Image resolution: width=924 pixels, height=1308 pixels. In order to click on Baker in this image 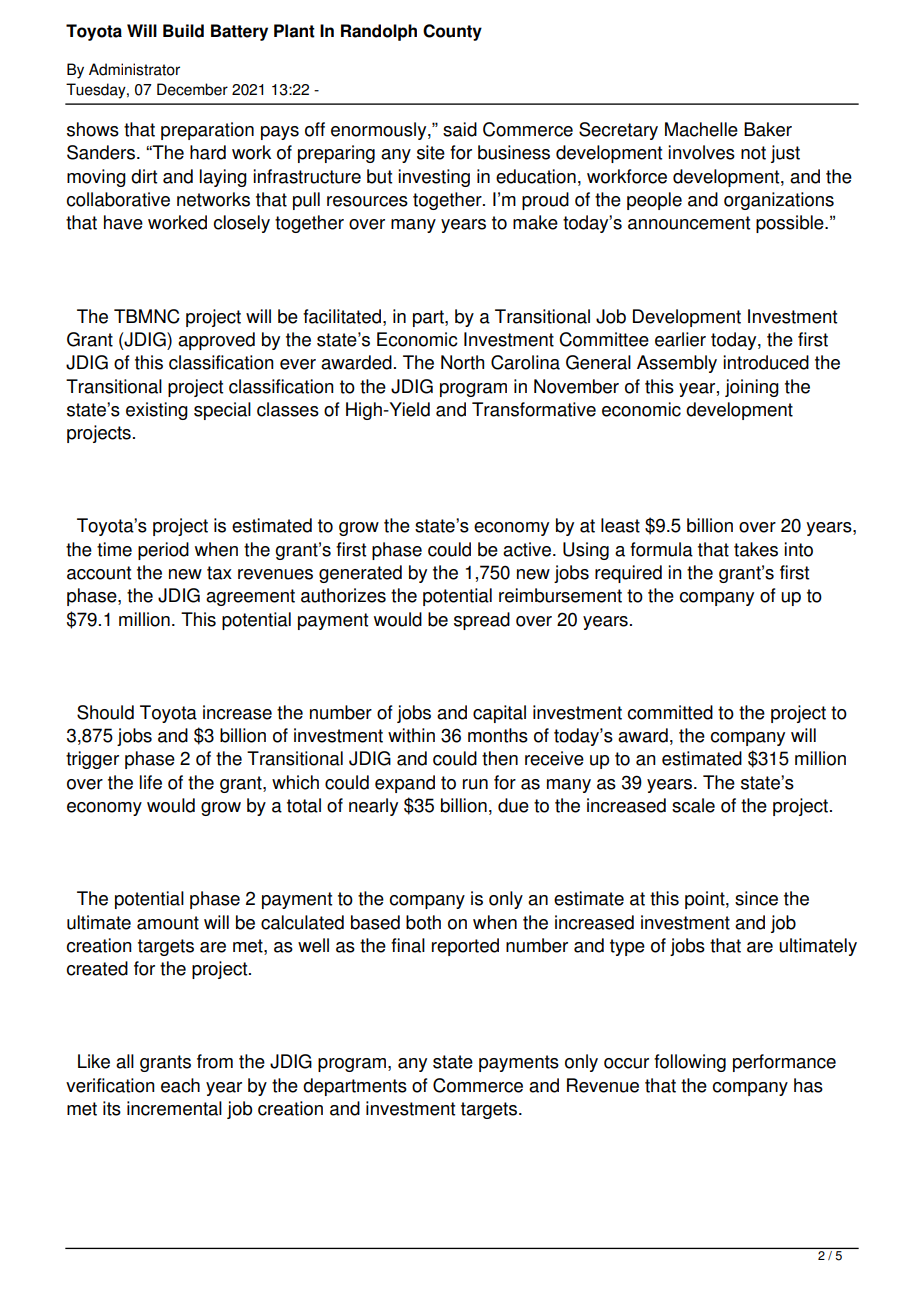, I will do `click(768, 129)`.
